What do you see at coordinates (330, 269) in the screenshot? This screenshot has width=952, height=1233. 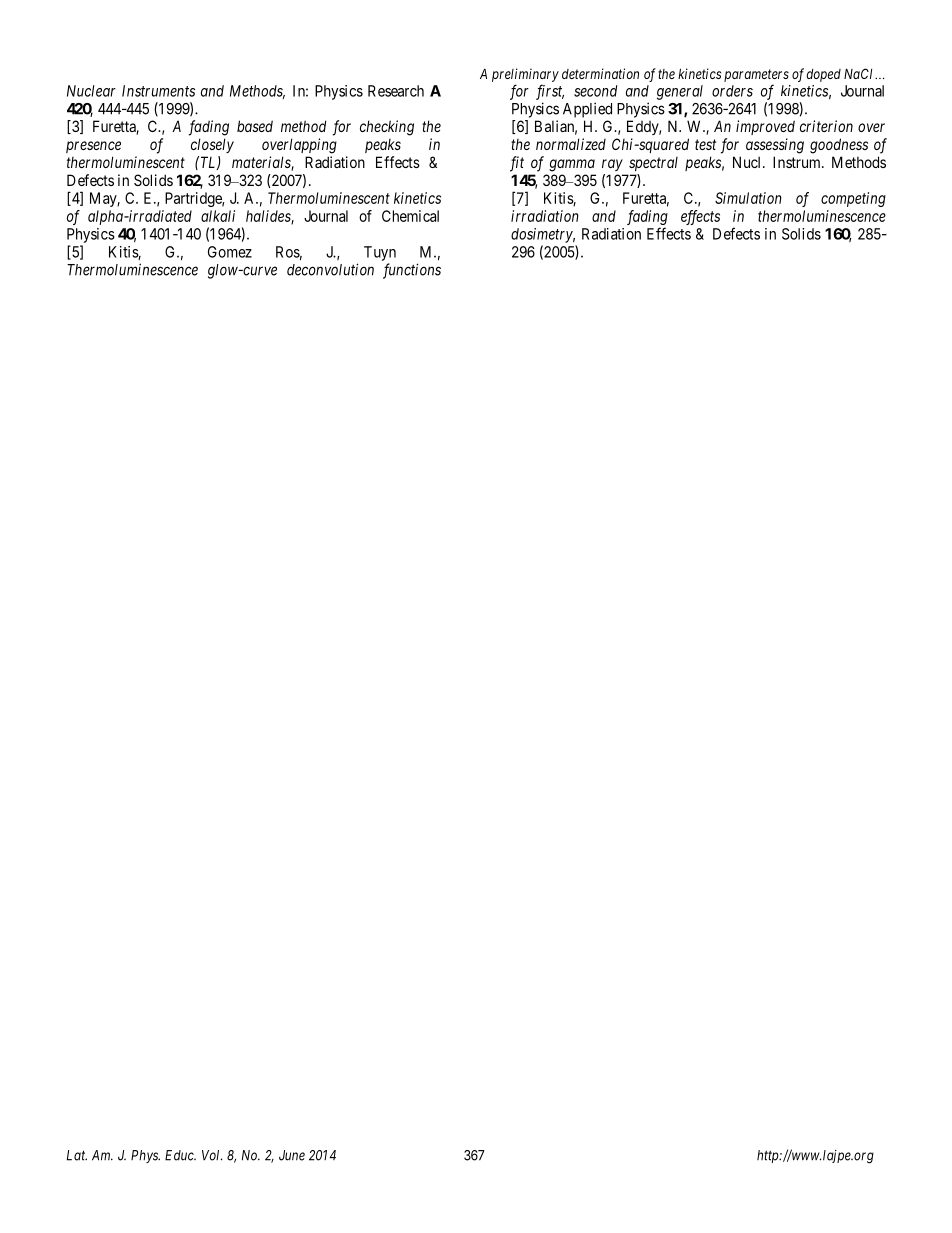 I see `deconvolution` at bounding box center [330, 269].
